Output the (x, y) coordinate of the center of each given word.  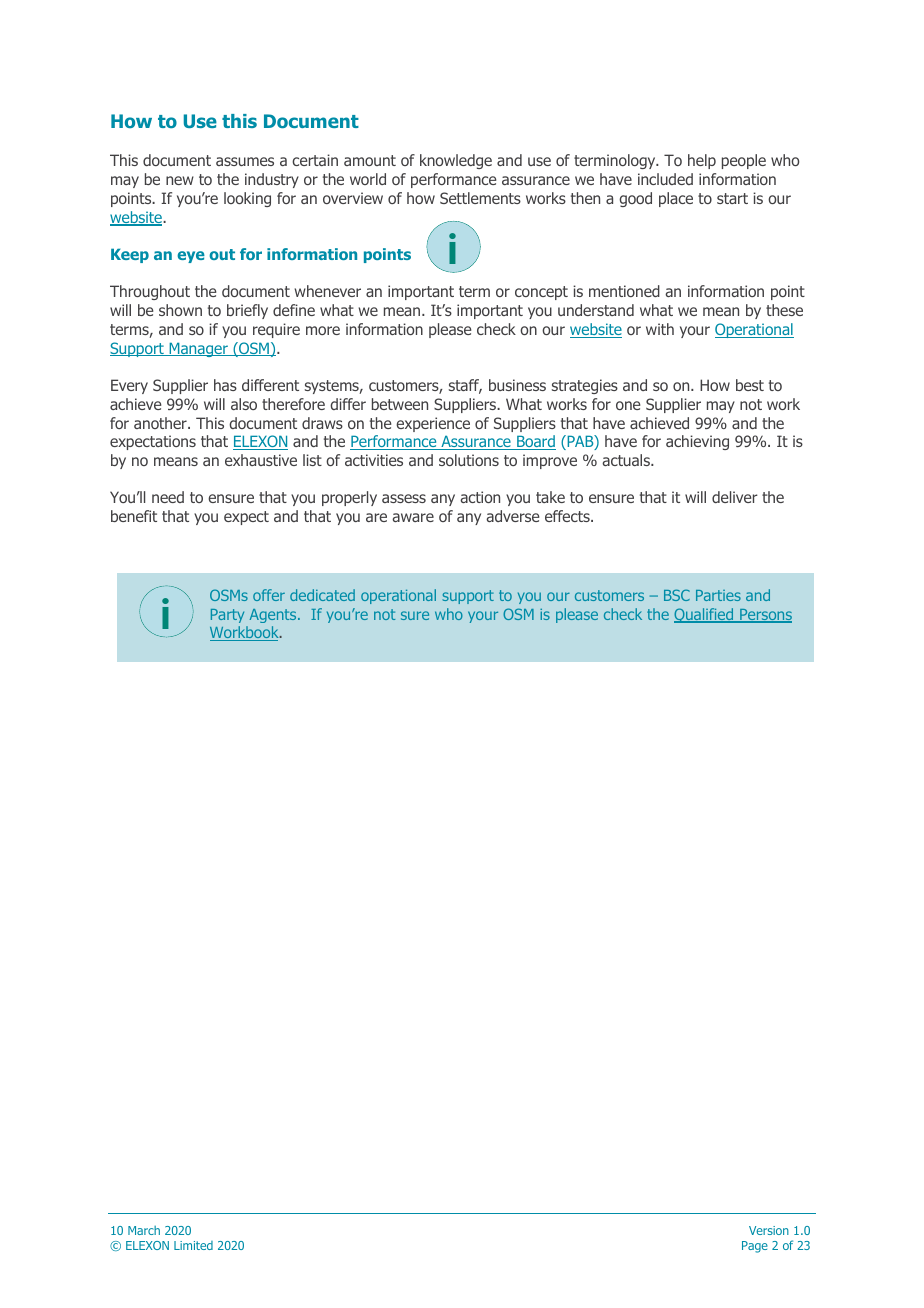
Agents (274, 616)
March (144, 1230)
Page (755, 1247)
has (225, 385)
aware (413, 517)
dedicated (322, 595)
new (180, 180)
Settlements (480, 198)
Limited (193, 1245)
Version (769, 1230)
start (732, 198)
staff (465, 386)
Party (227, 616)
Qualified (705, 615)
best (750, 385)
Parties (718, 595)
